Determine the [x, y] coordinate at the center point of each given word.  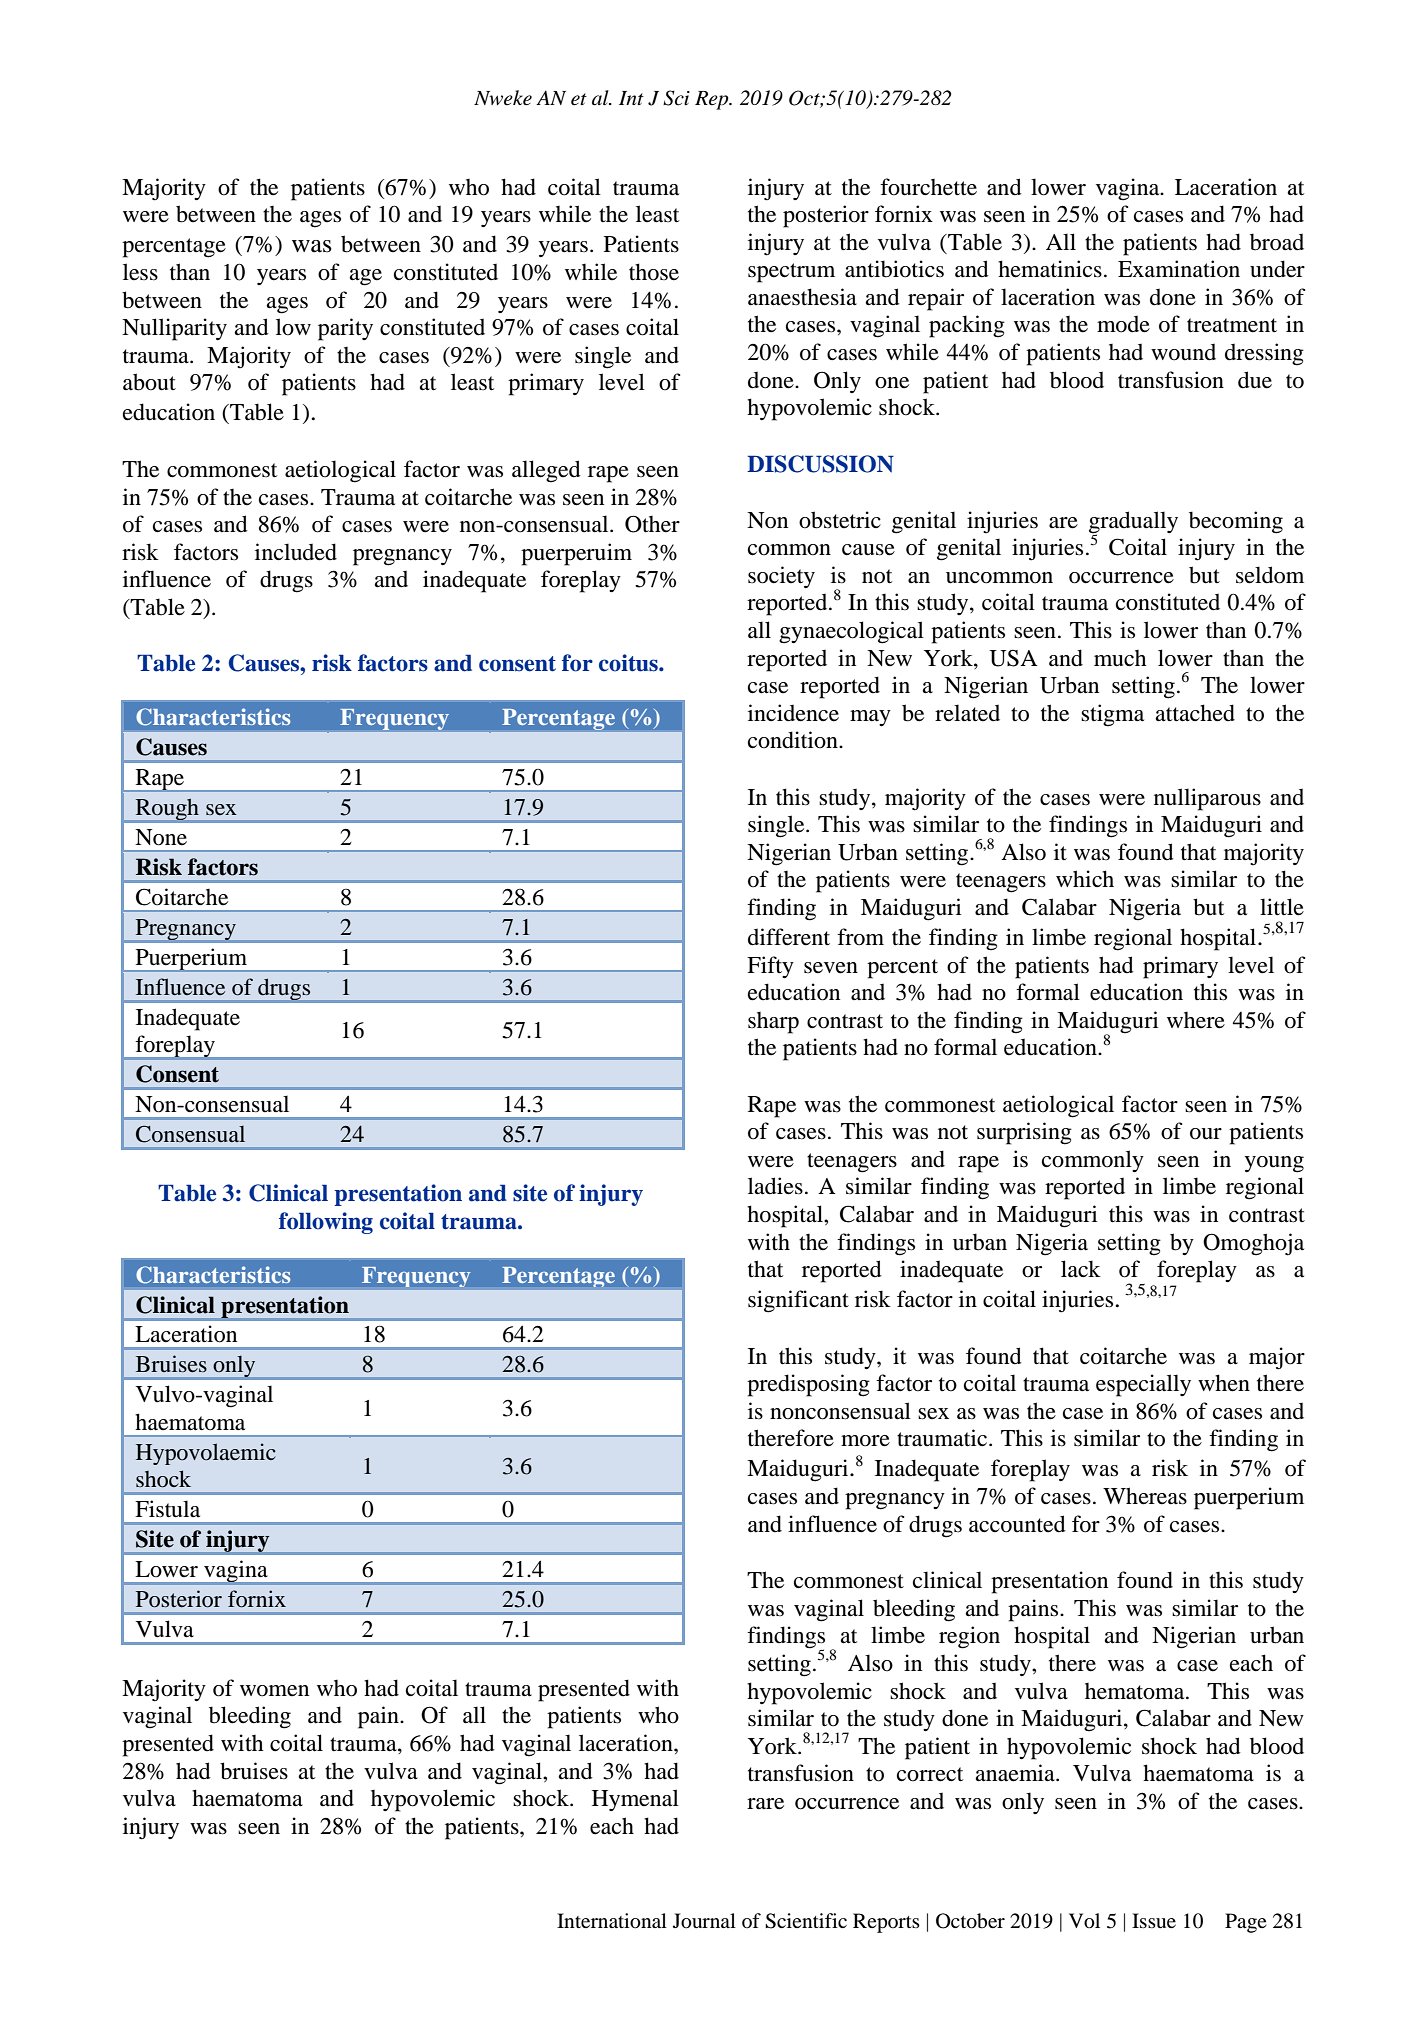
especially [1143, 1385]
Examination [1179, 269]
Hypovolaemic [206, 1454]
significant [798, 1301]
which [1085, 878]
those [654, 272]
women [274, 1691]
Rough [167, 810]
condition [794, 740]
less [140, 272]
